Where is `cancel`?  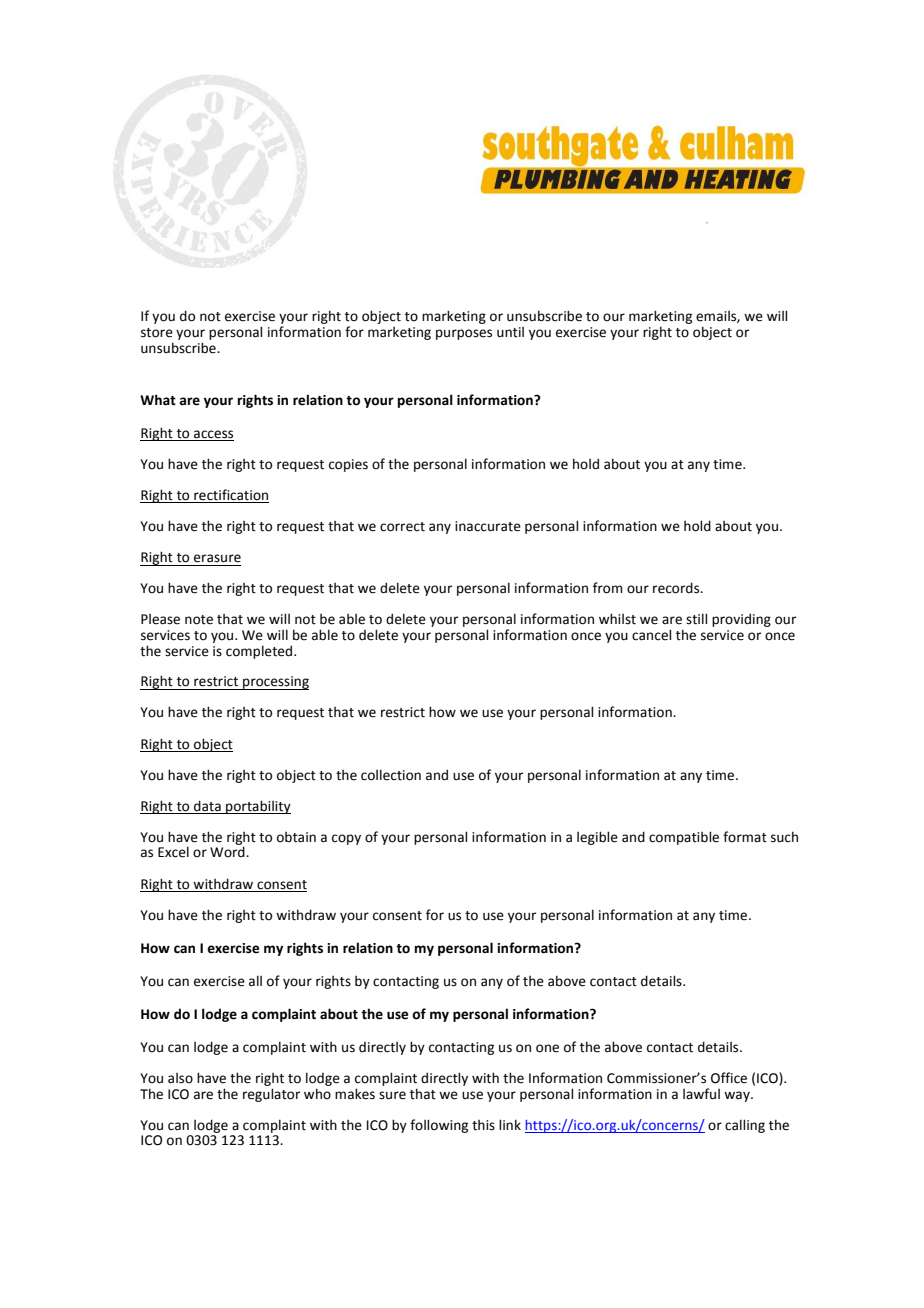
cancel is located at coordinates (651, 635).
